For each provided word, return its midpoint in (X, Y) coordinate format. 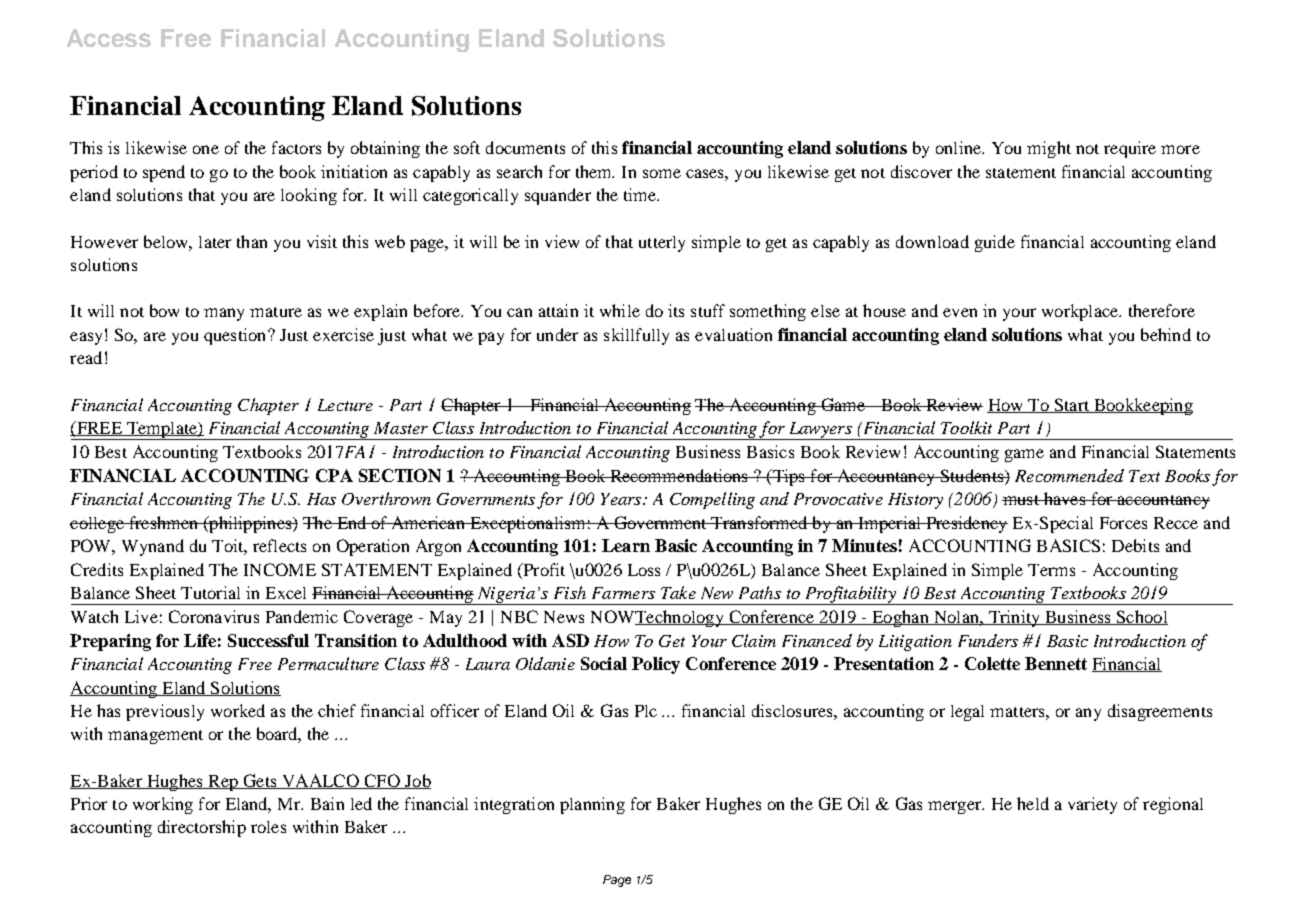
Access (109, 38)
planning (592, 805)
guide (995, 243)
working (163, 805)
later (215, 242)
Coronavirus (214, 616)
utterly (662, 244)
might (1049, 149)
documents (525, 147)
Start (1072, 405)
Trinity (1014, 618)
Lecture (345, 405)
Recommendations (679, 475)
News (564, 617)
